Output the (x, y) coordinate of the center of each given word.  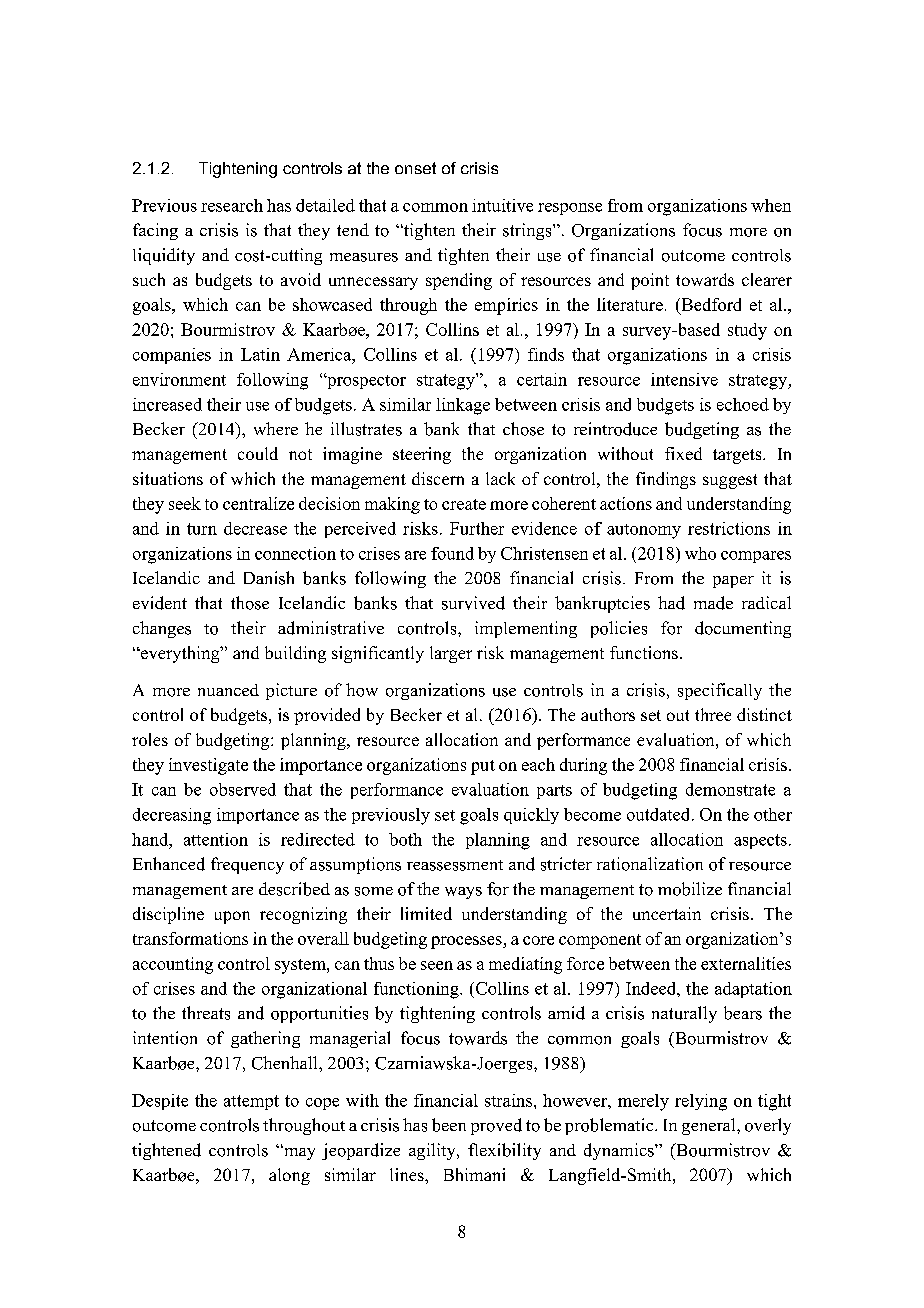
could (258, 453)
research (232, 205)
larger (451, 654)
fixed (683, 453)
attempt (251, 1102)
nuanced (228, 690)
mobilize (690, 889)
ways (463, 893)
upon (232, 917)
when (771, 205)
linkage (463, 406)
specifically (720, 691)
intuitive (502, 205)
